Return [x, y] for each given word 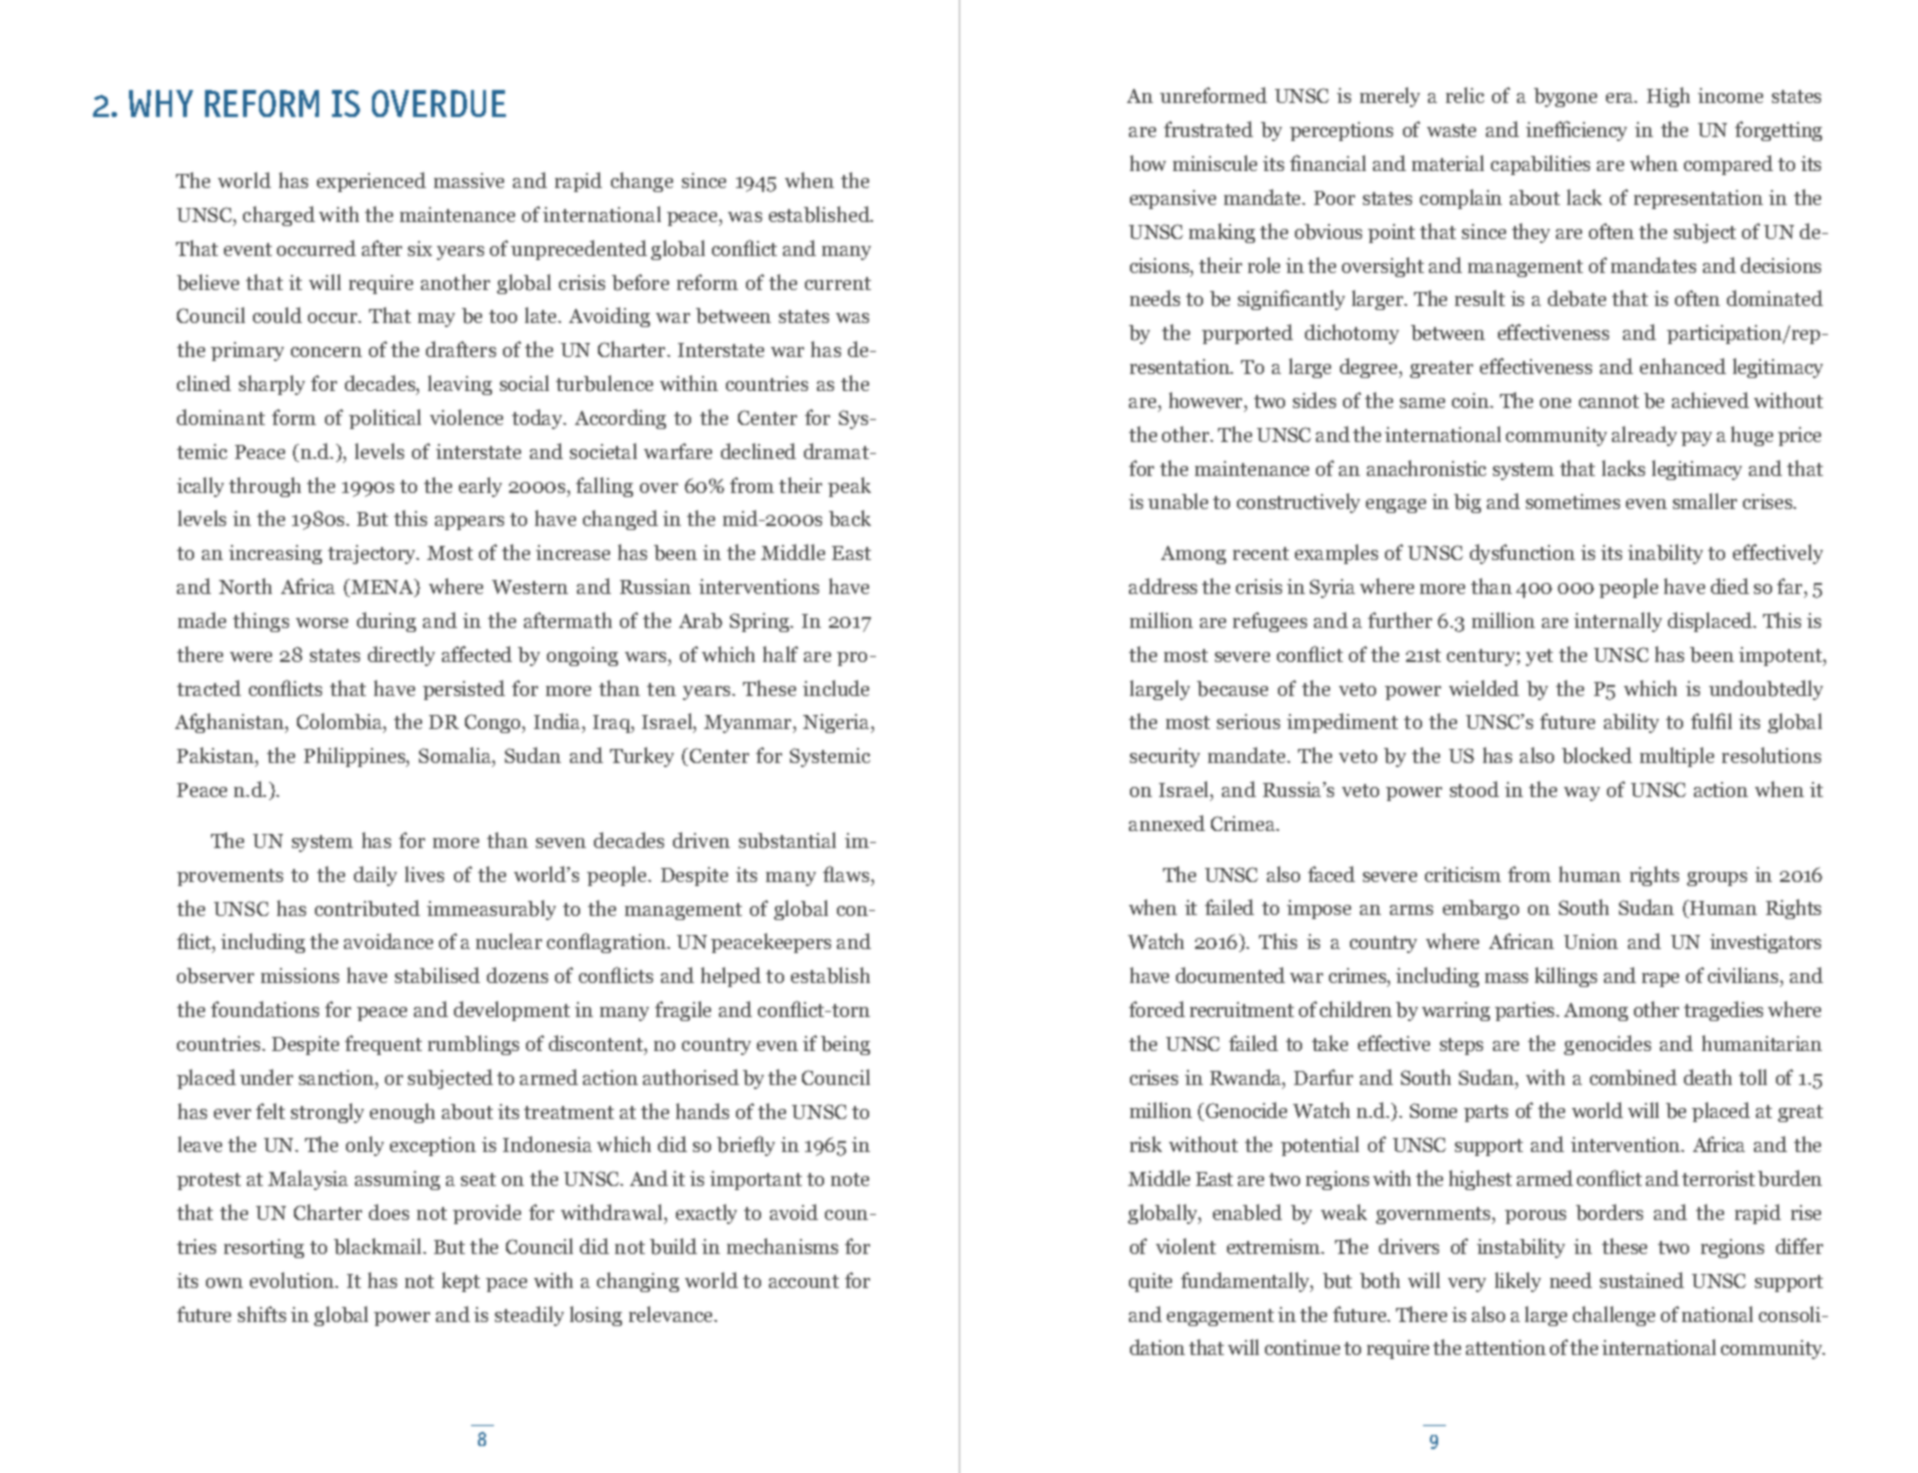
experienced [371, 182]
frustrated [1208, 129]
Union [1591, 941]
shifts [262, 1314]
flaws [847, 874]
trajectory [373, 554]
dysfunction [1522, 554]
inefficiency [1576, 131]
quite [1150, 1282]
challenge [1614, 1316]
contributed [367, 908]
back [850, 518]
